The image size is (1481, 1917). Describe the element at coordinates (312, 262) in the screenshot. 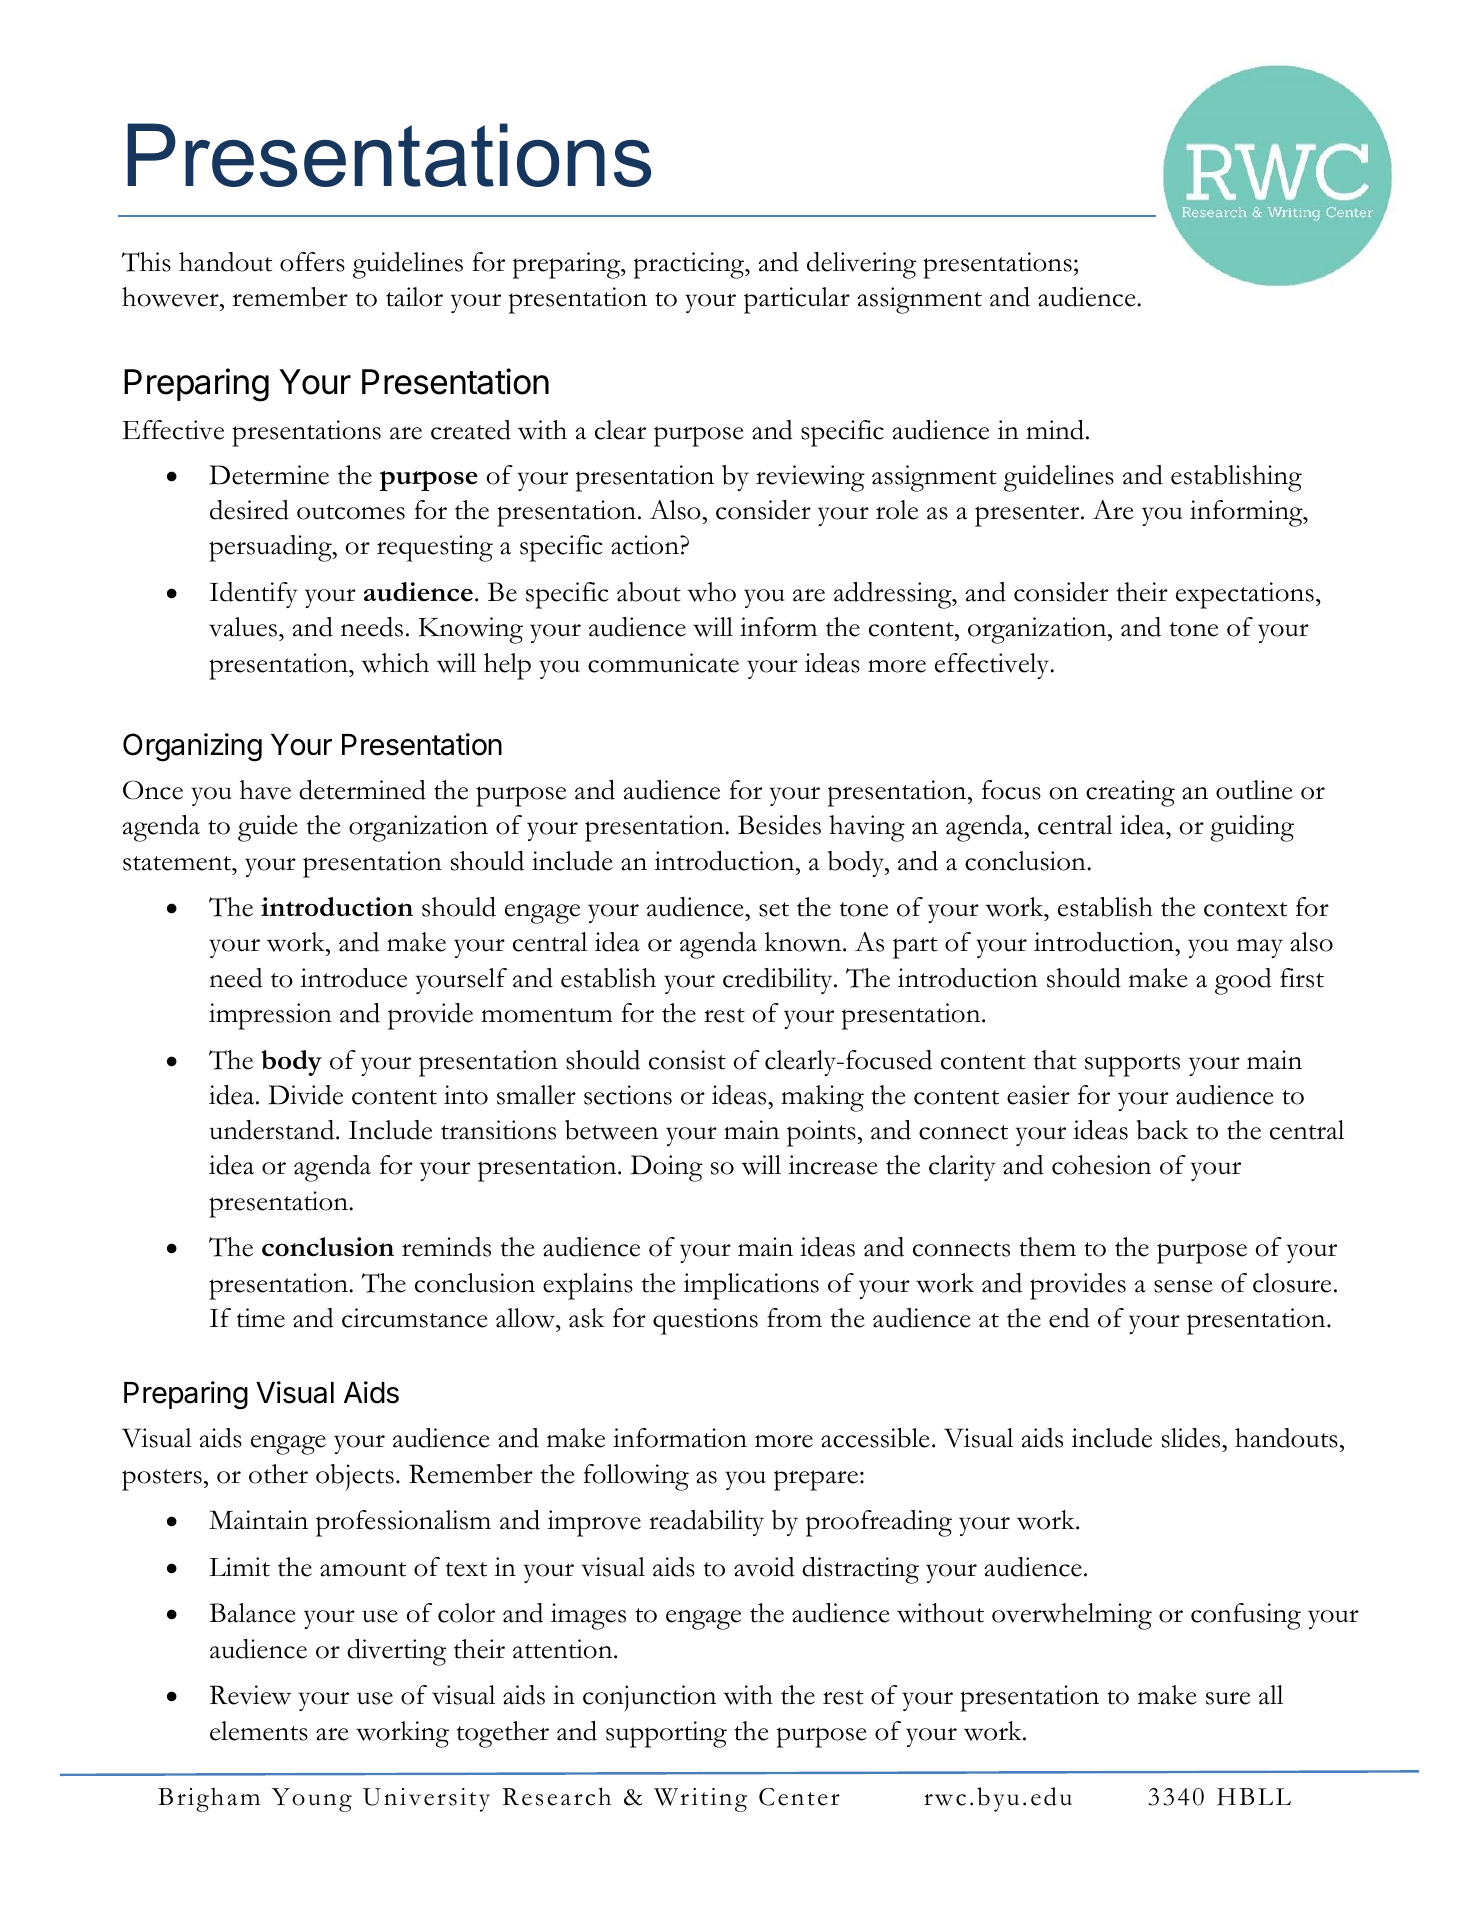

I see `offers` at that location.
